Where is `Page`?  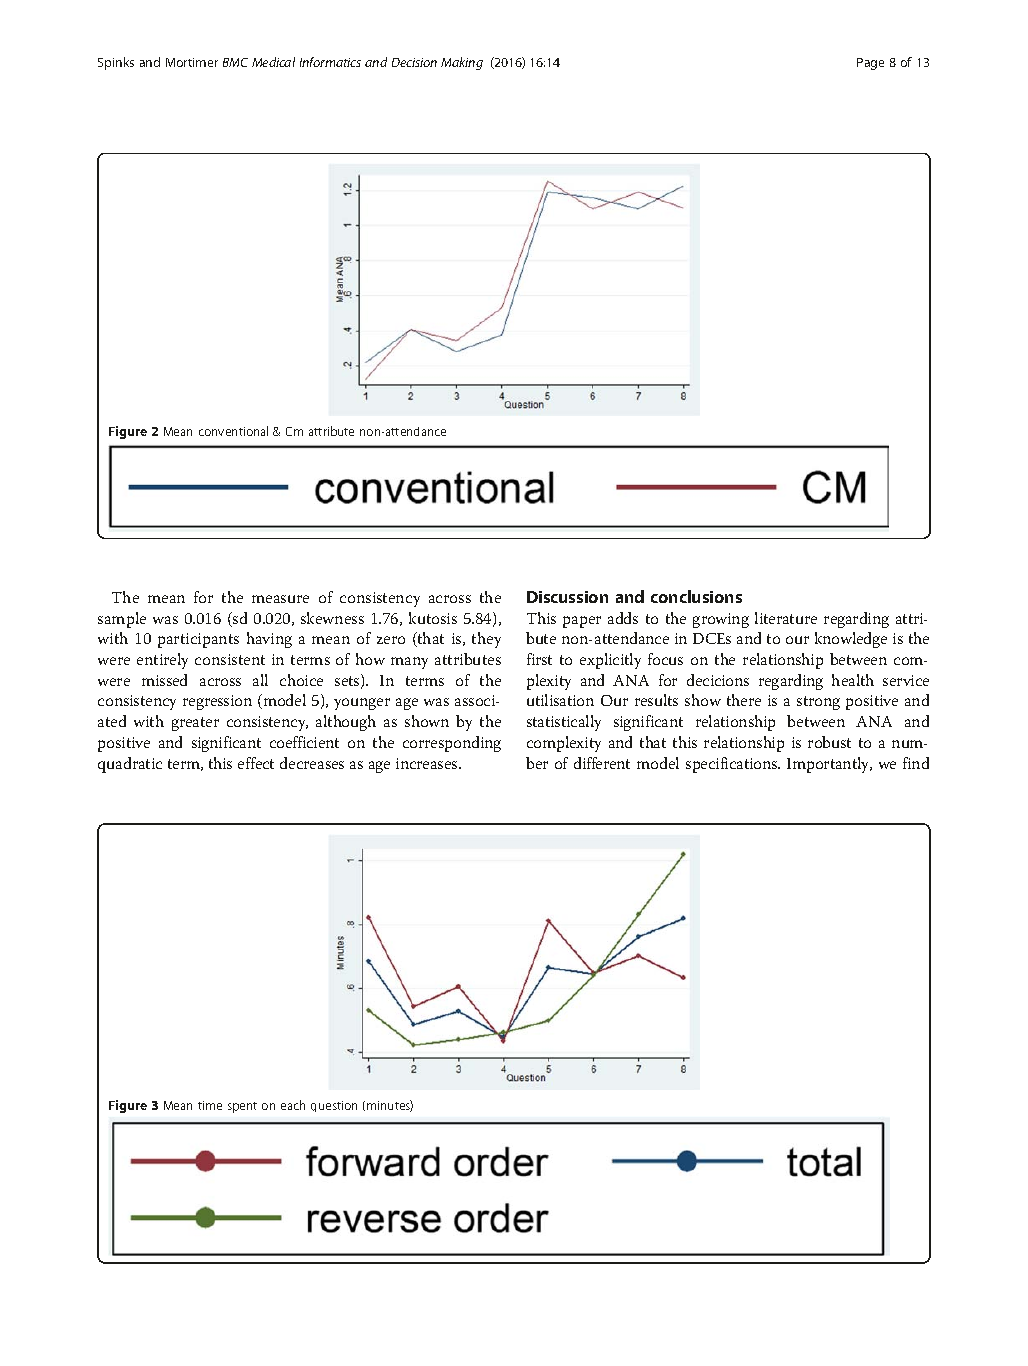
Page is located at coordinates (870, 64).
